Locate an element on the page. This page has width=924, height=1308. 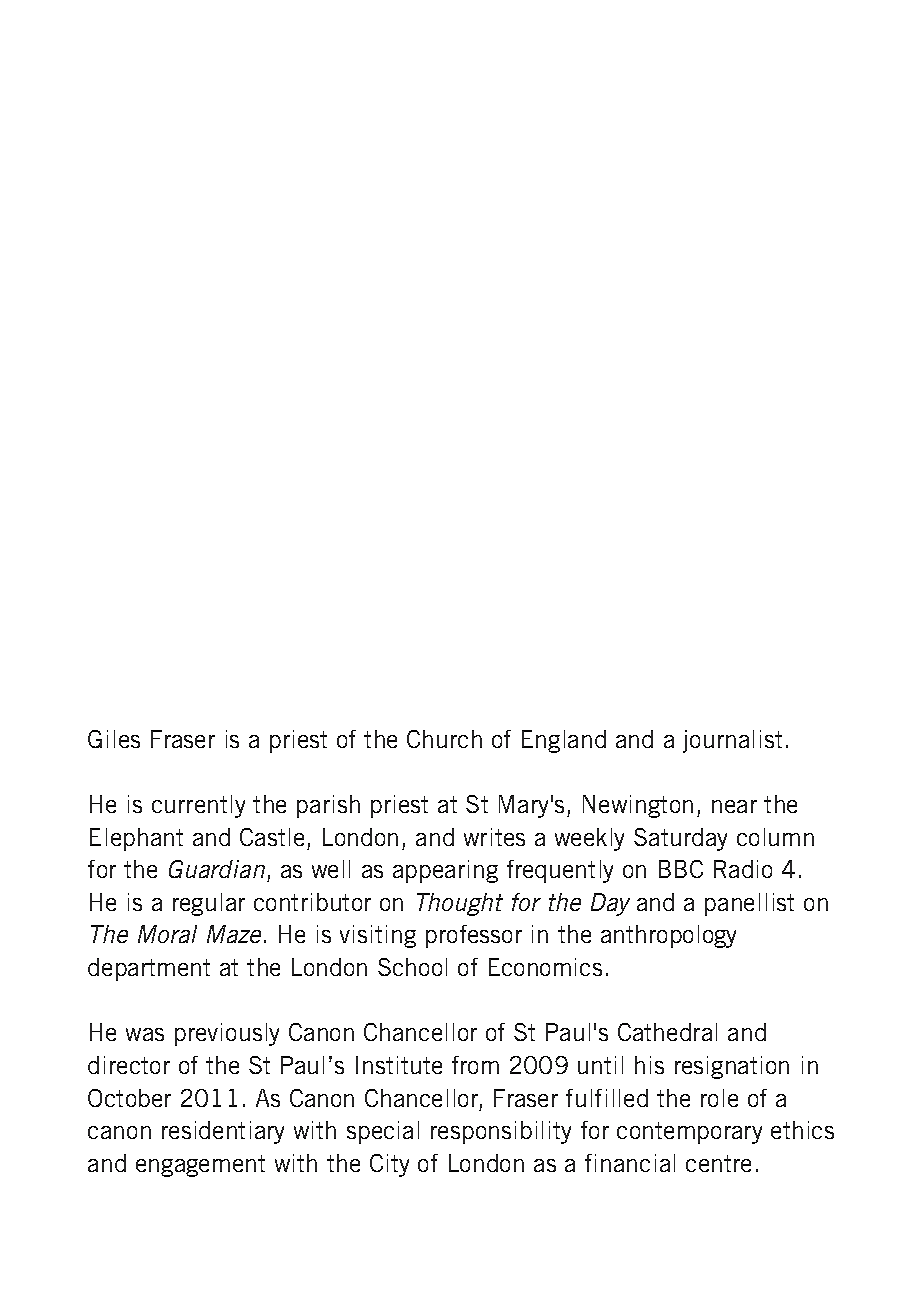
Giles is located at coordinates (114, 739).
